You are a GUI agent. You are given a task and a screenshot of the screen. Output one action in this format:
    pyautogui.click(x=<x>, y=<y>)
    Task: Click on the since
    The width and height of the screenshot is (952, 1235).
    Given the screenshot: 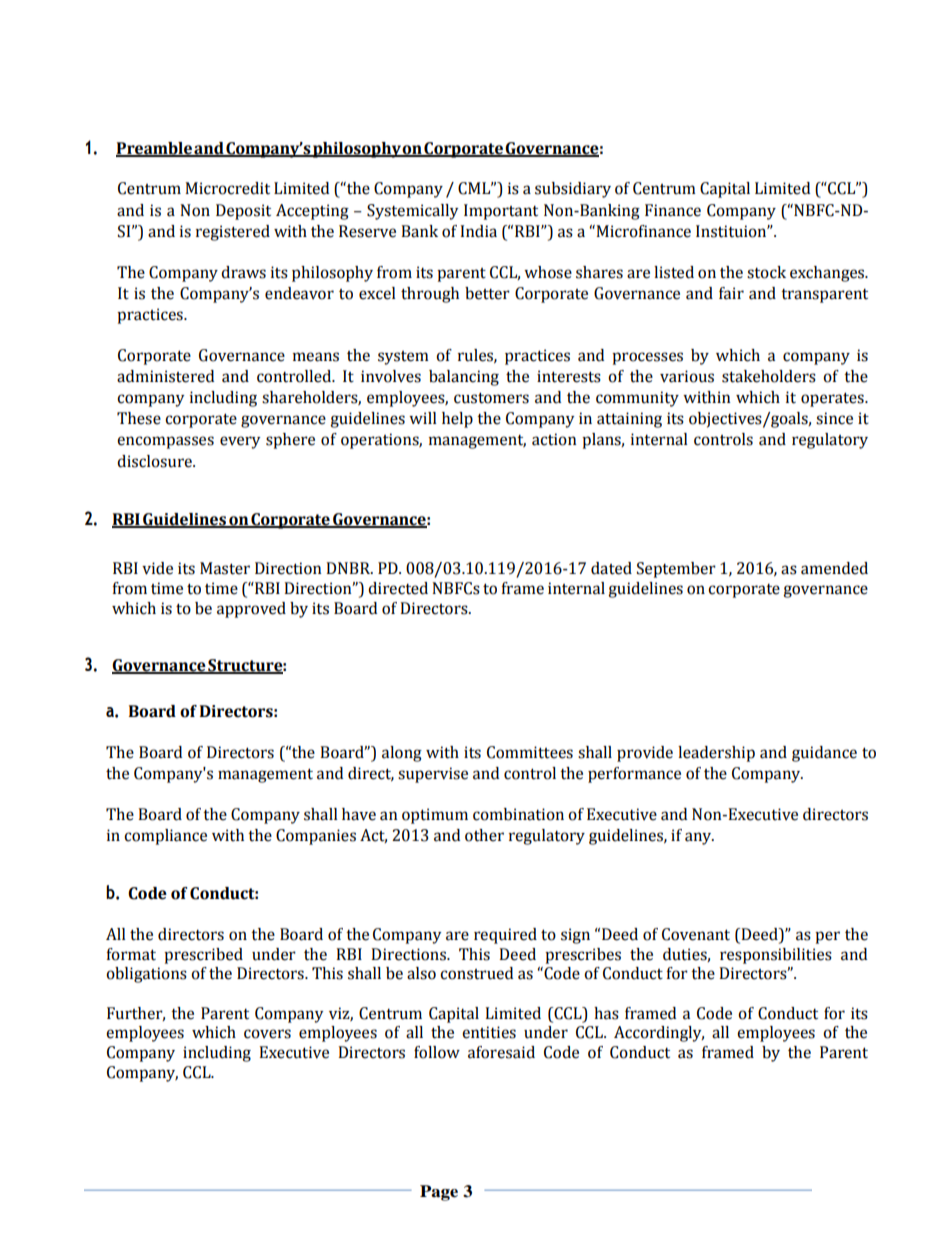 What is the action you would take?
    pyautogui.click(x=834, y=418)
